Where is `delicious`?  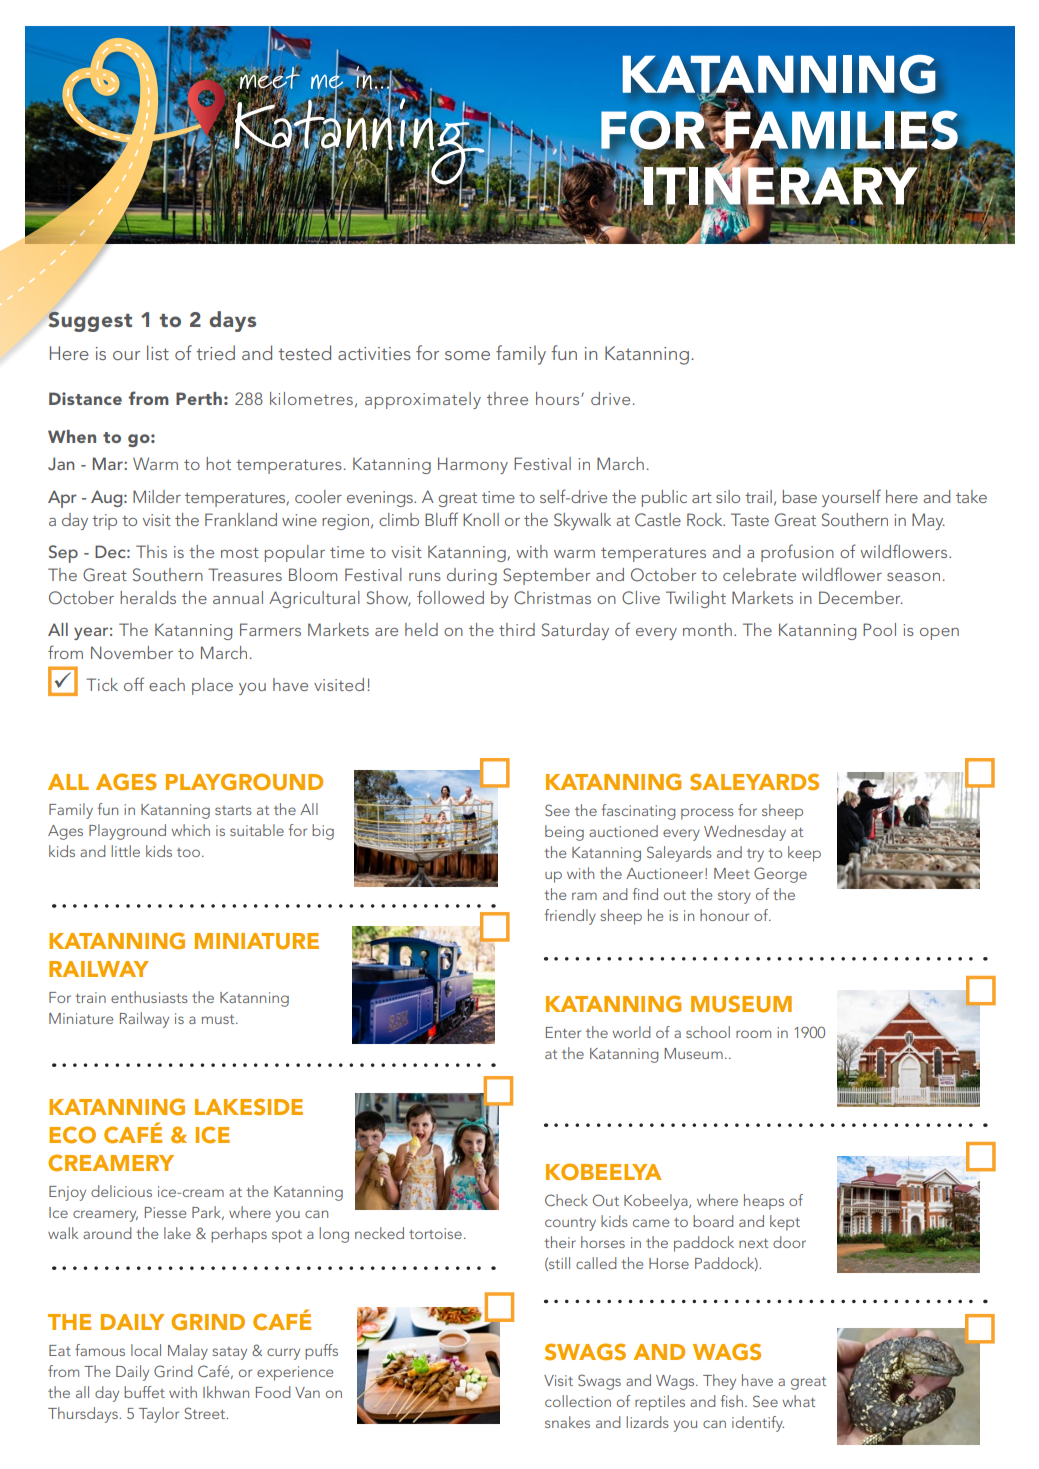
delicious is located at coordinates (121, 1191).
